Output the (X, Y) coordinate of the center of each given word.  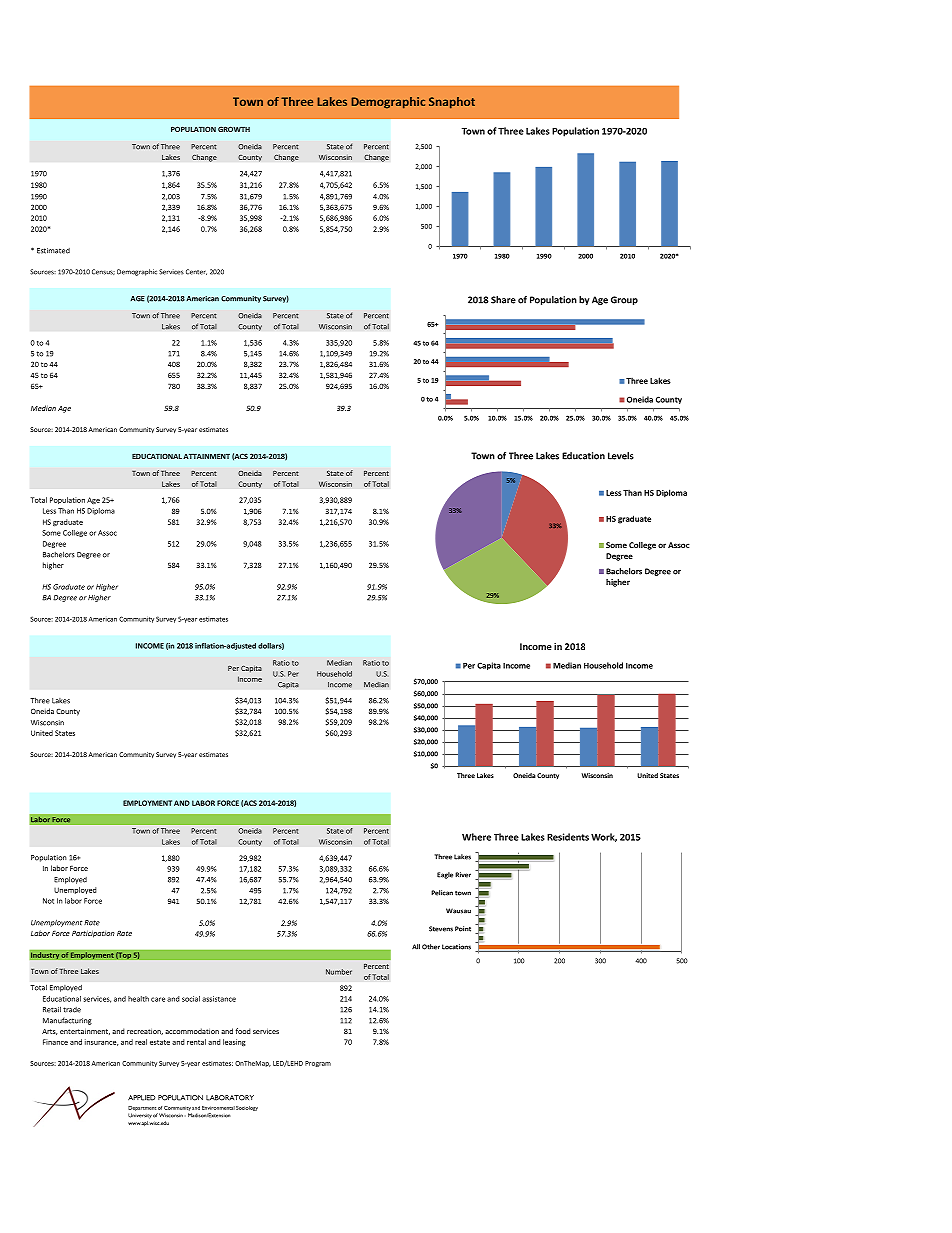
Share (503, 300)
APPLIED (142, 1098)
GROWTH (234, 129)
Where (476, 837)
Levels (621, 456)
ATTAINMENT (206, 456)
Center (196, 272)
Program (318, 1064)
